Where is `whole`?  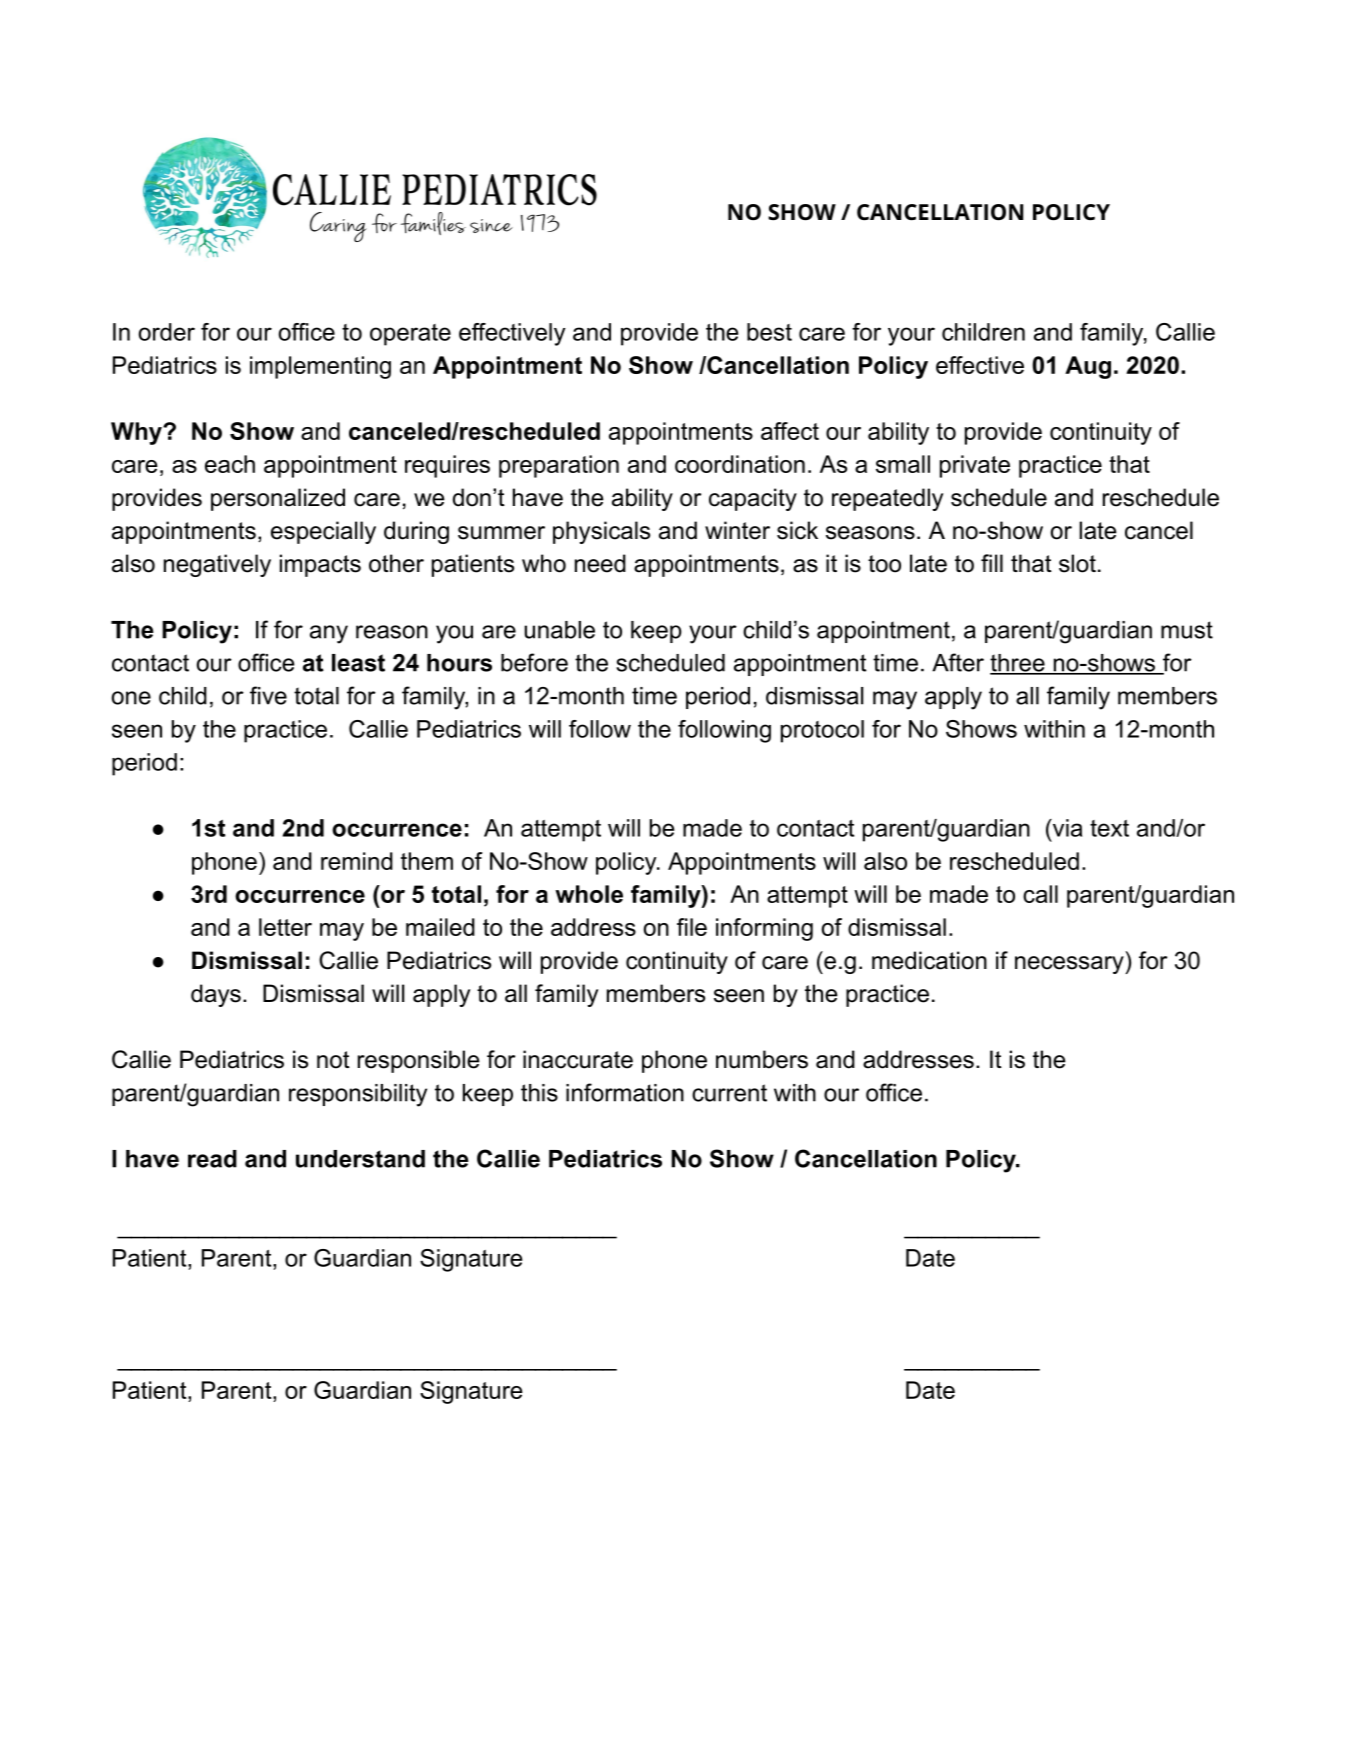 whole is located at coordinates (589, 894).
